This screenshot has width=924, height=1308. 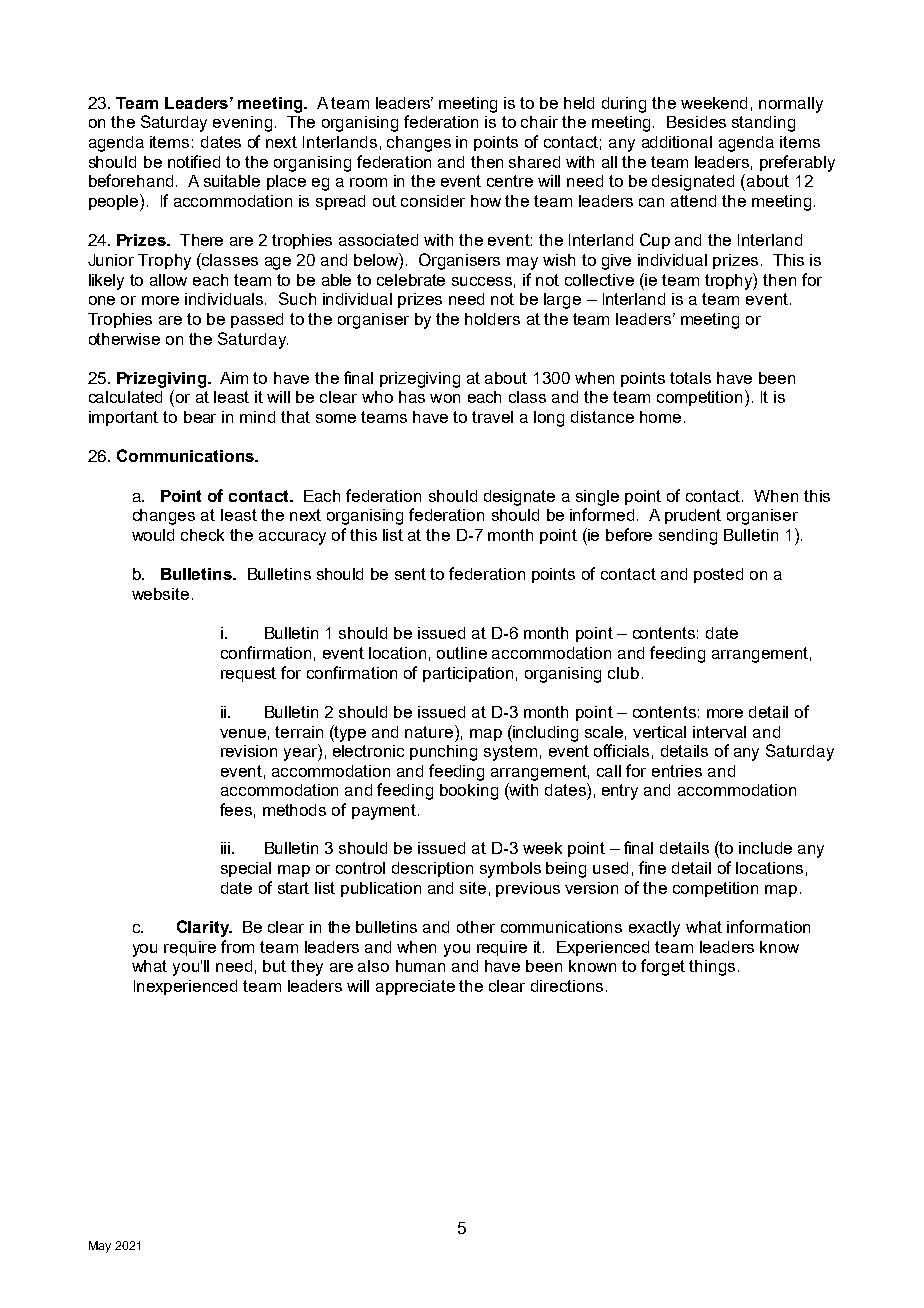 I want to click on totals, so click(x=690, y=378).
